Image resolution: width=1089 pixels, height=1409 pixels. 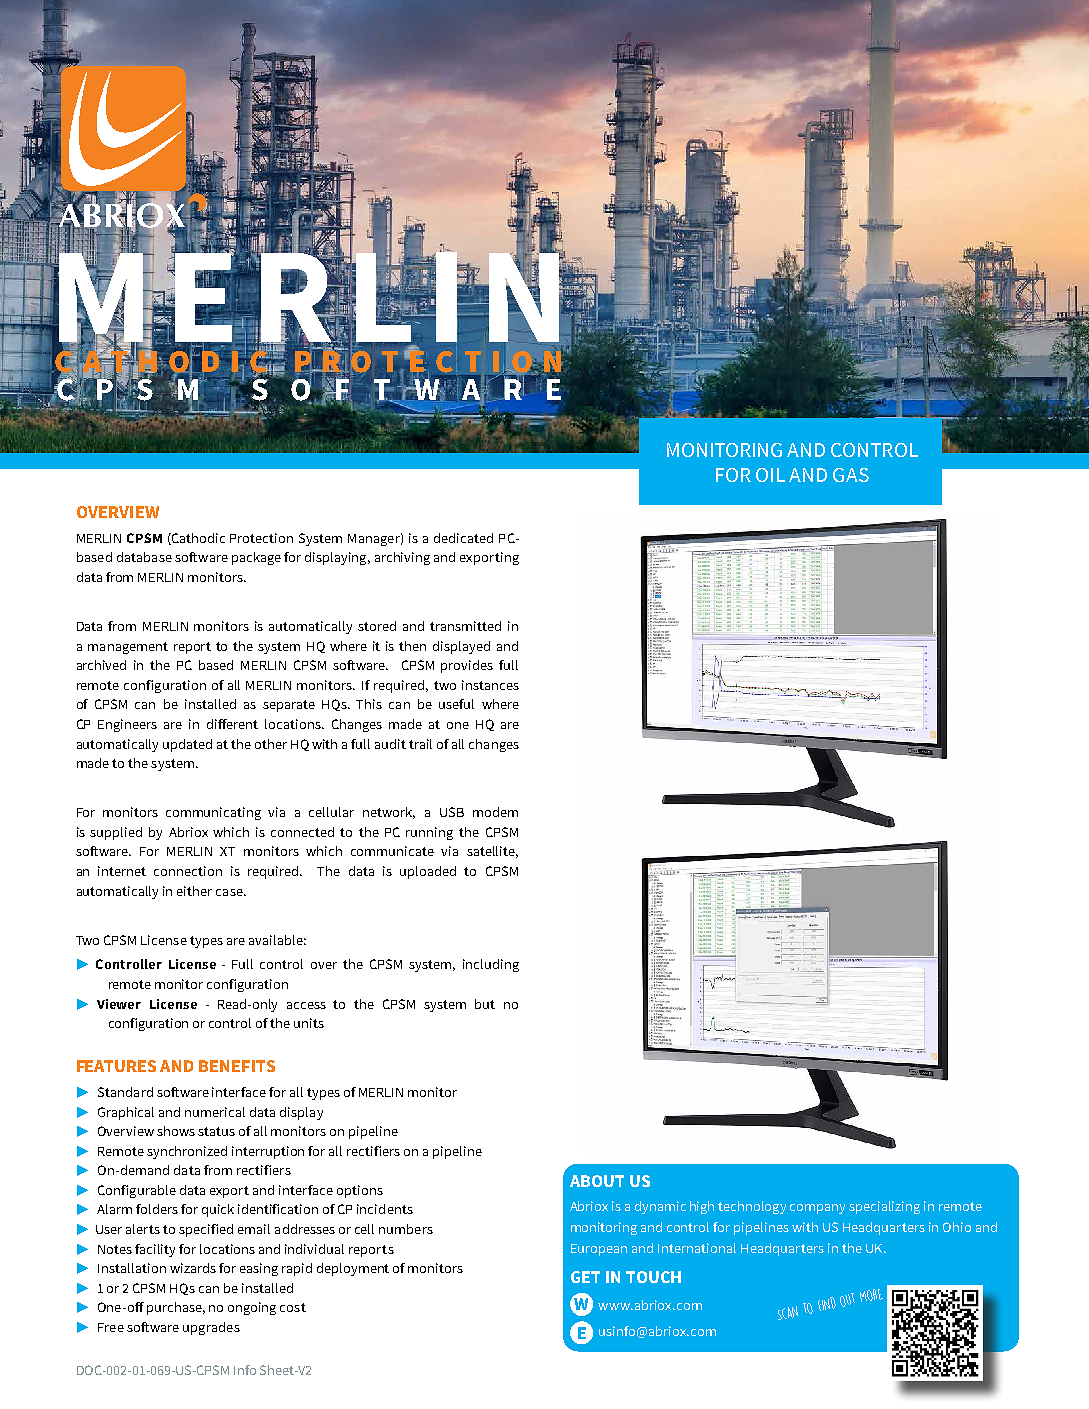 I want to click on GAS, so click(x=851, y=475).
